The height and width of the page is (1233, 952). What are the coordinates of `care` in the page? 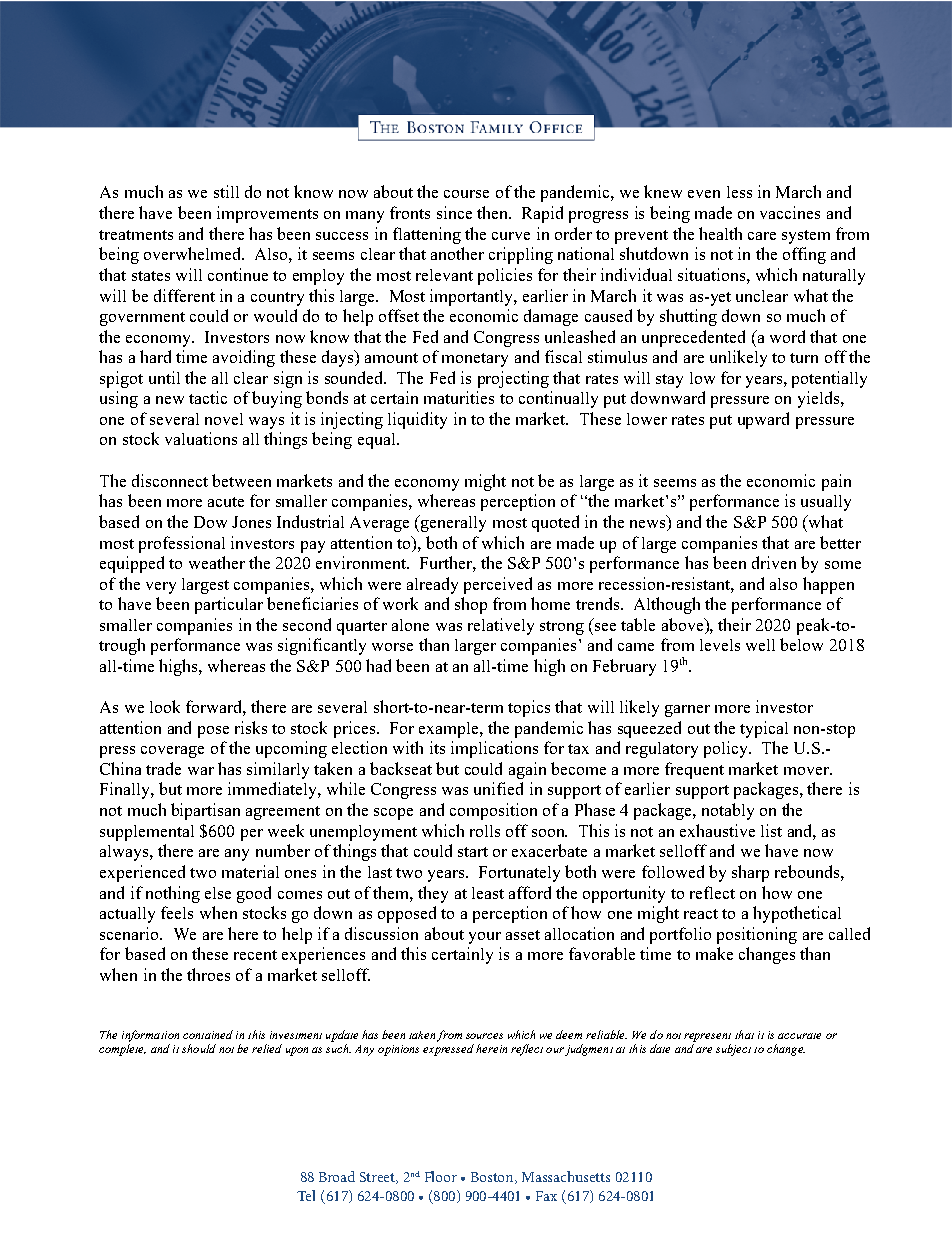 It's located at (762, 236).
